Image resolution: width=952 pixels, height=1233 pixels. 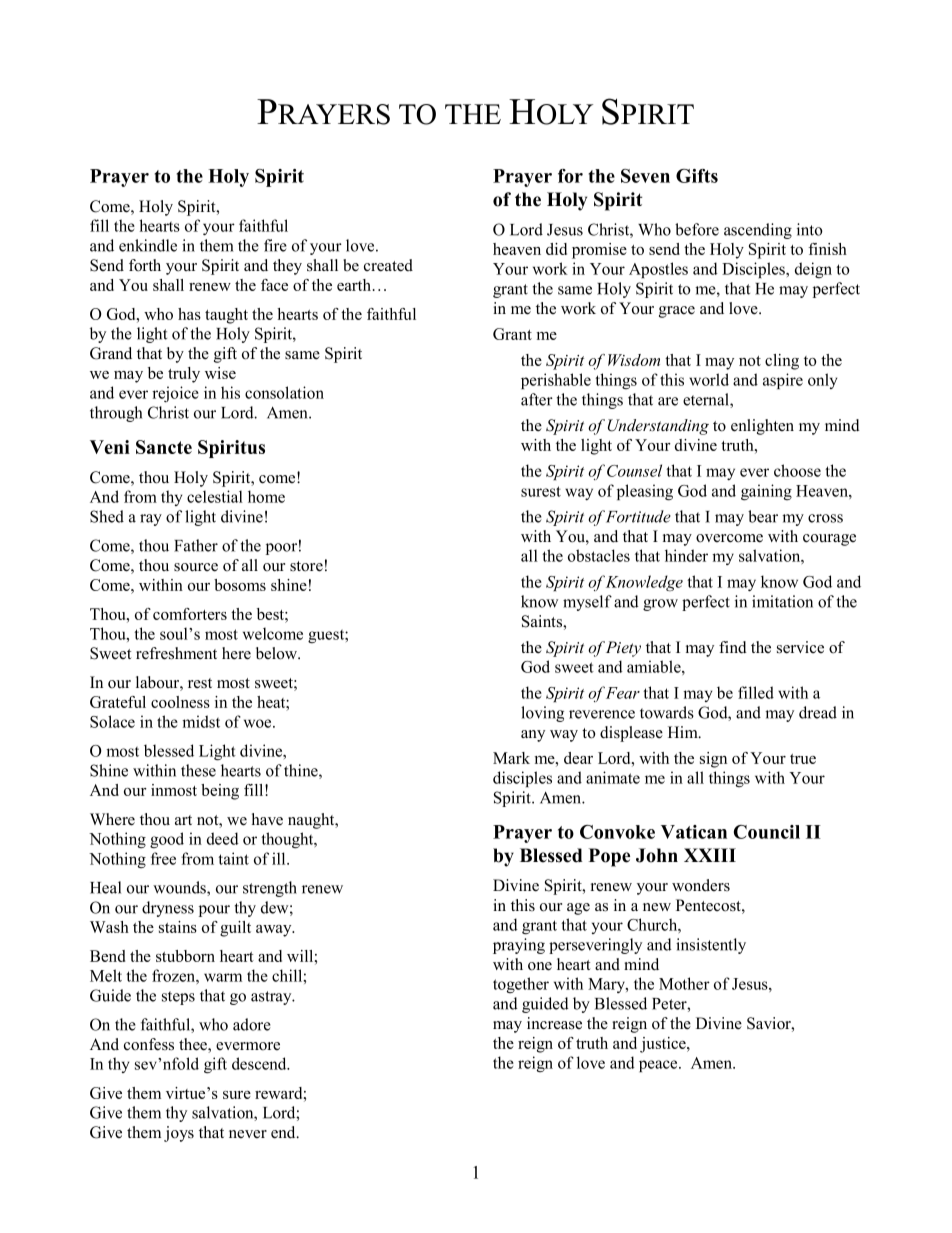 What do you see at coordinates (659, 1066) in the document?
I see `peace` at bounding box center [659, 1066].
